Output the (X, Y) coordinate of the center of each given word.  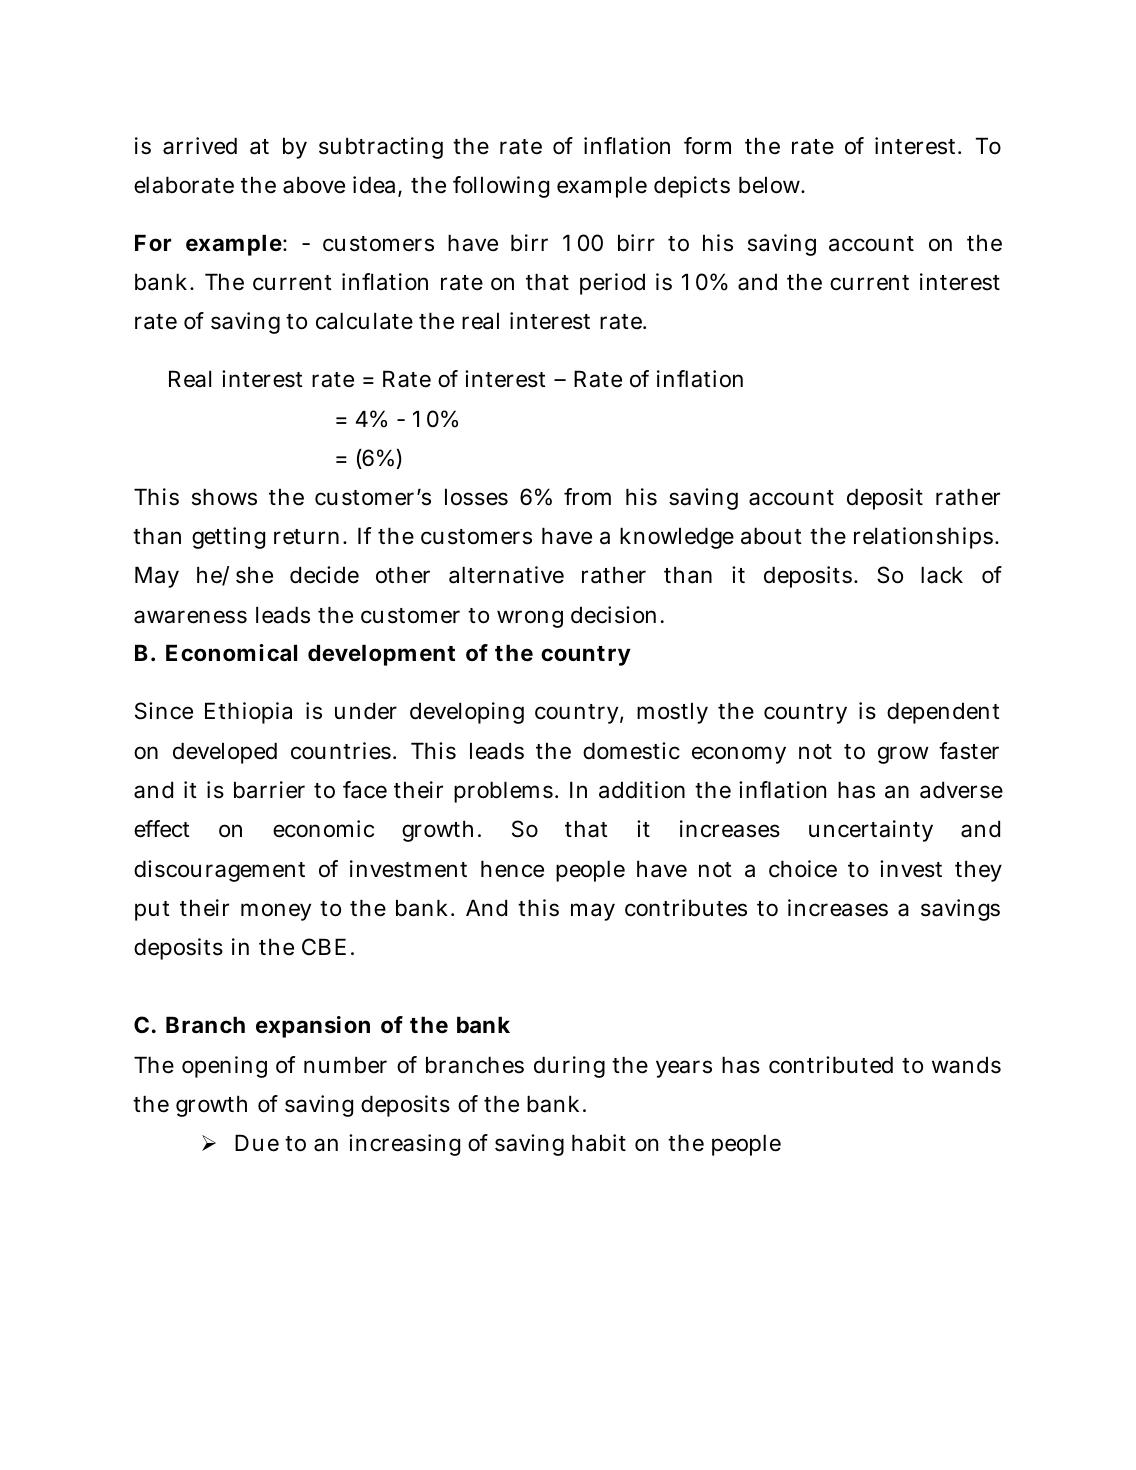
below (771, 185)
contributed (831, 1065)
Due (257, 1143)
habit (599, 1143)
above (314, 185)
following (501, 187)
